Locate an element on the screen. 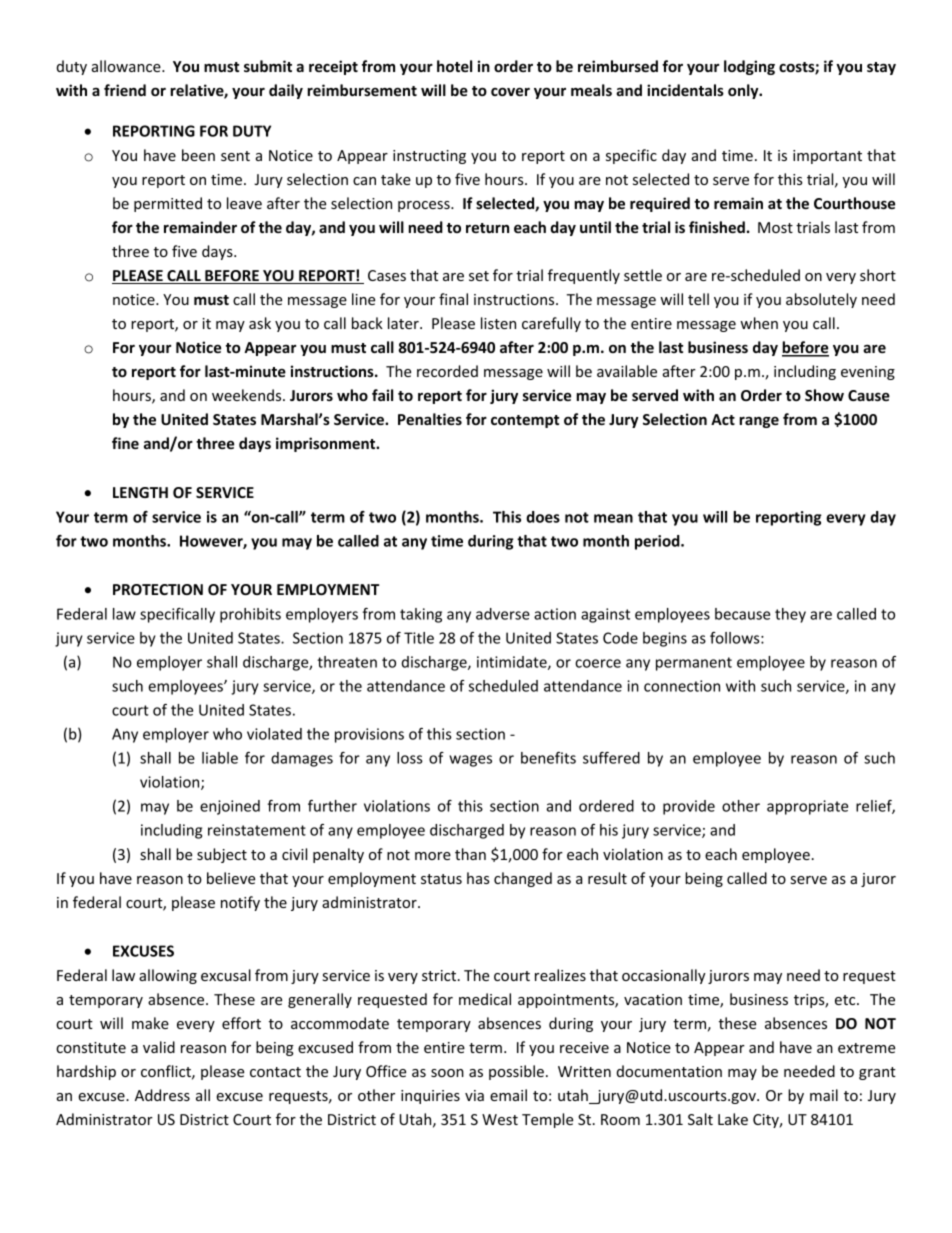 The width and height of the screenshot is (952, 1233). only is located at coordinates (744, 91).
